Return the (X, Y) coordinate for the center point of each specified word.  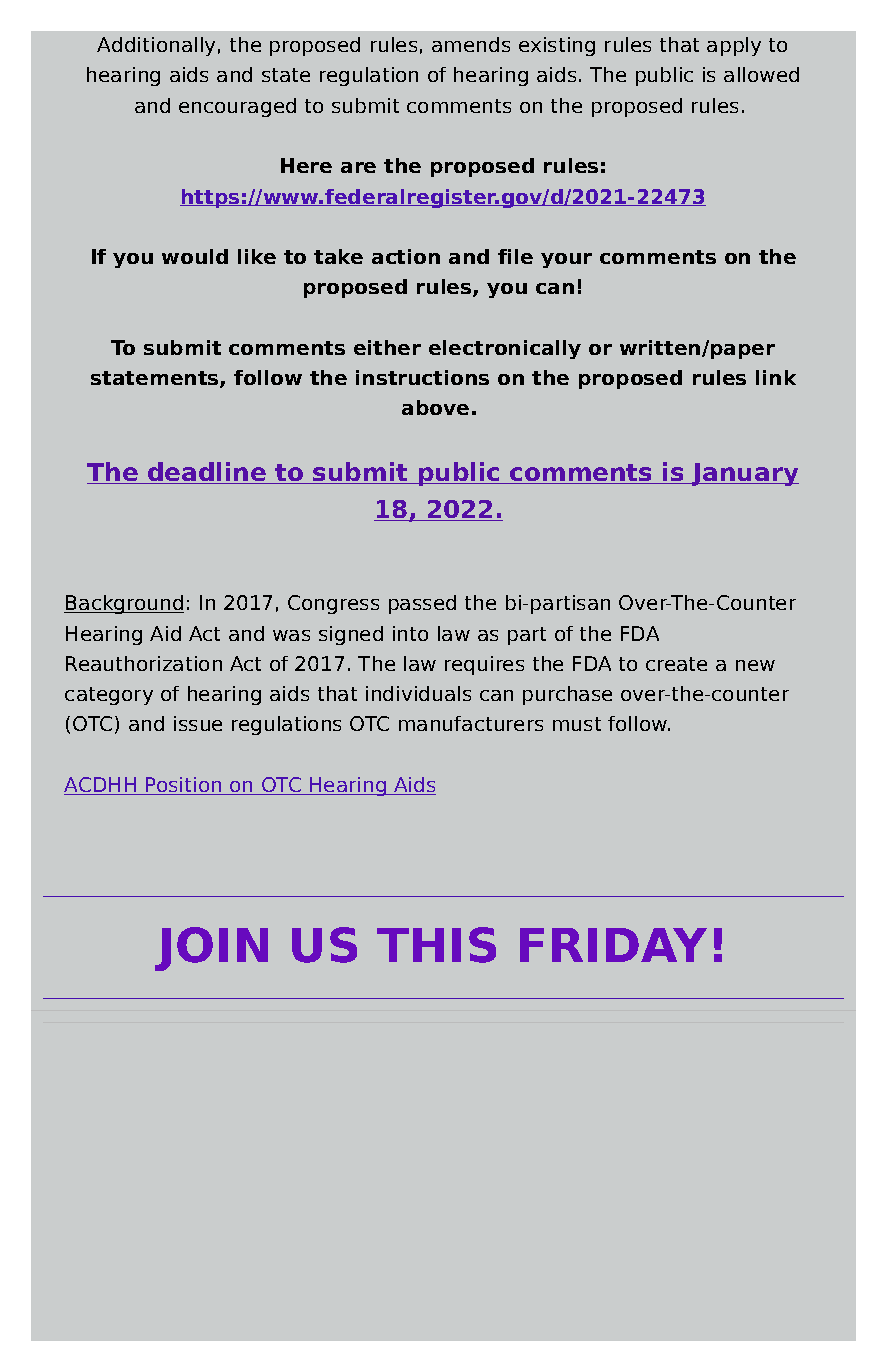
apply (734, 46)
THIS (436, 945)
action (406, 256)
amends (471, 44)
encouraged (237, 107)
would (195, 256)
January (744, 474)
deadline (207, 473)
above (435, 407)
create (676, 664)
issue (198, 723)
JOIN (211, 949)
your (566, 260)
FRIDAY (613, 945)
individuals (418, 693)
